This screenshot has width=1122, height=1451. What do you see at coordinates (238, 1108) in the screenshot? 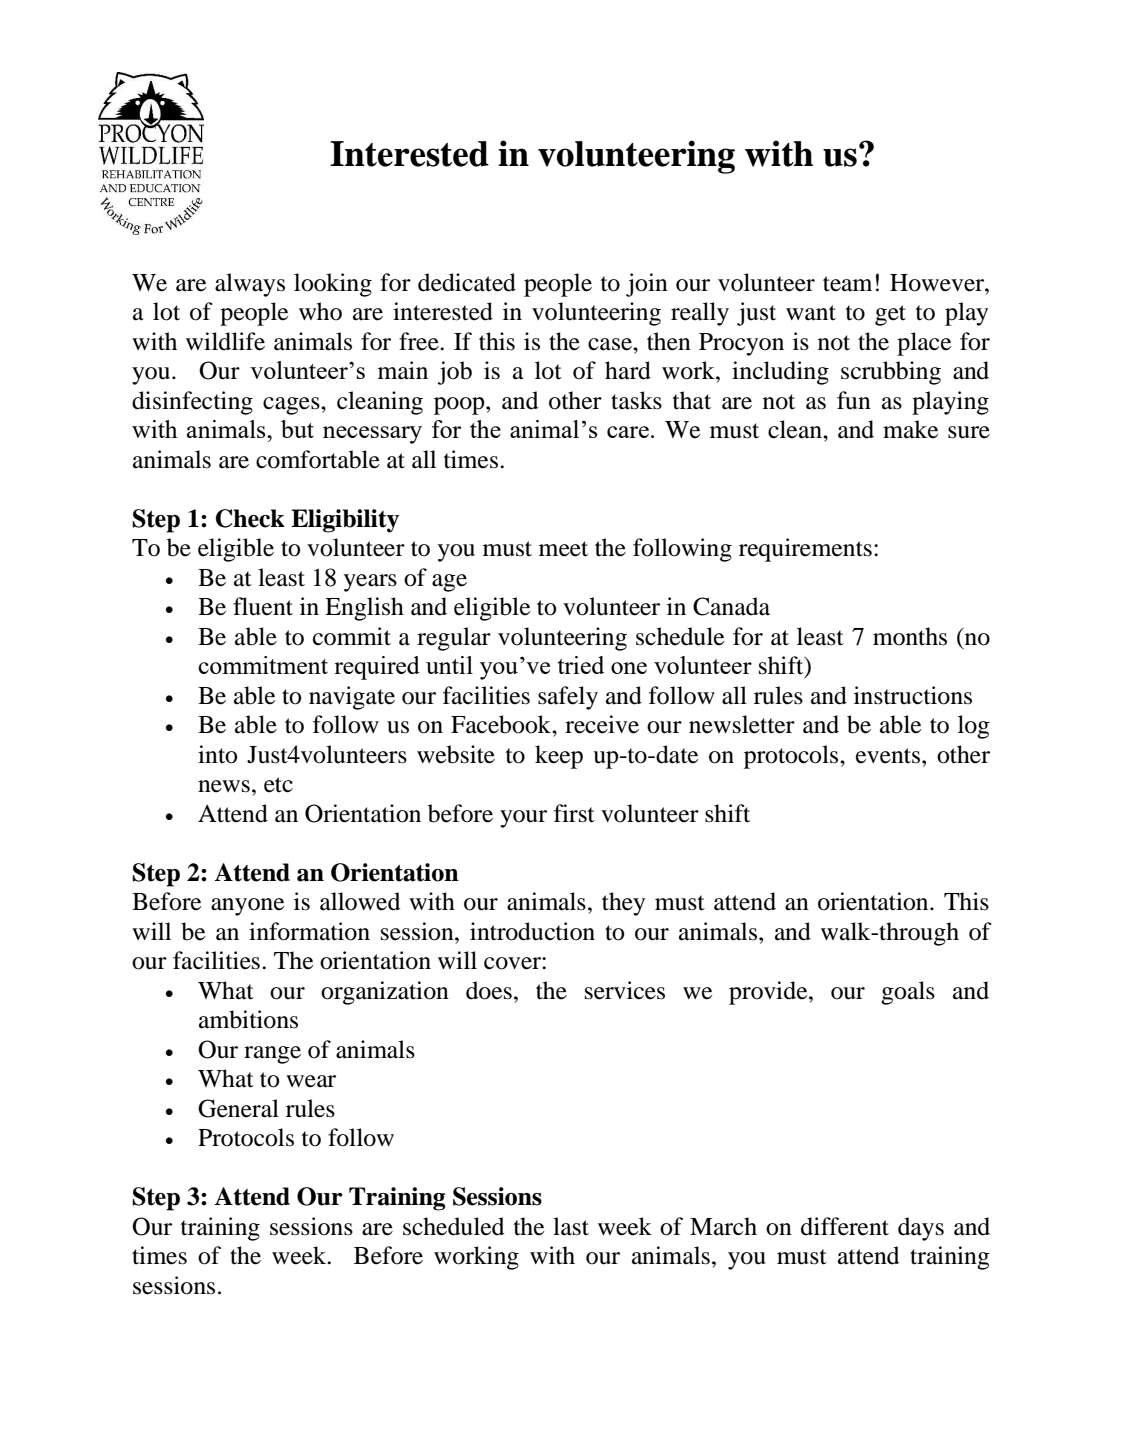
I see `General` at bounding box center [238, 1108].
